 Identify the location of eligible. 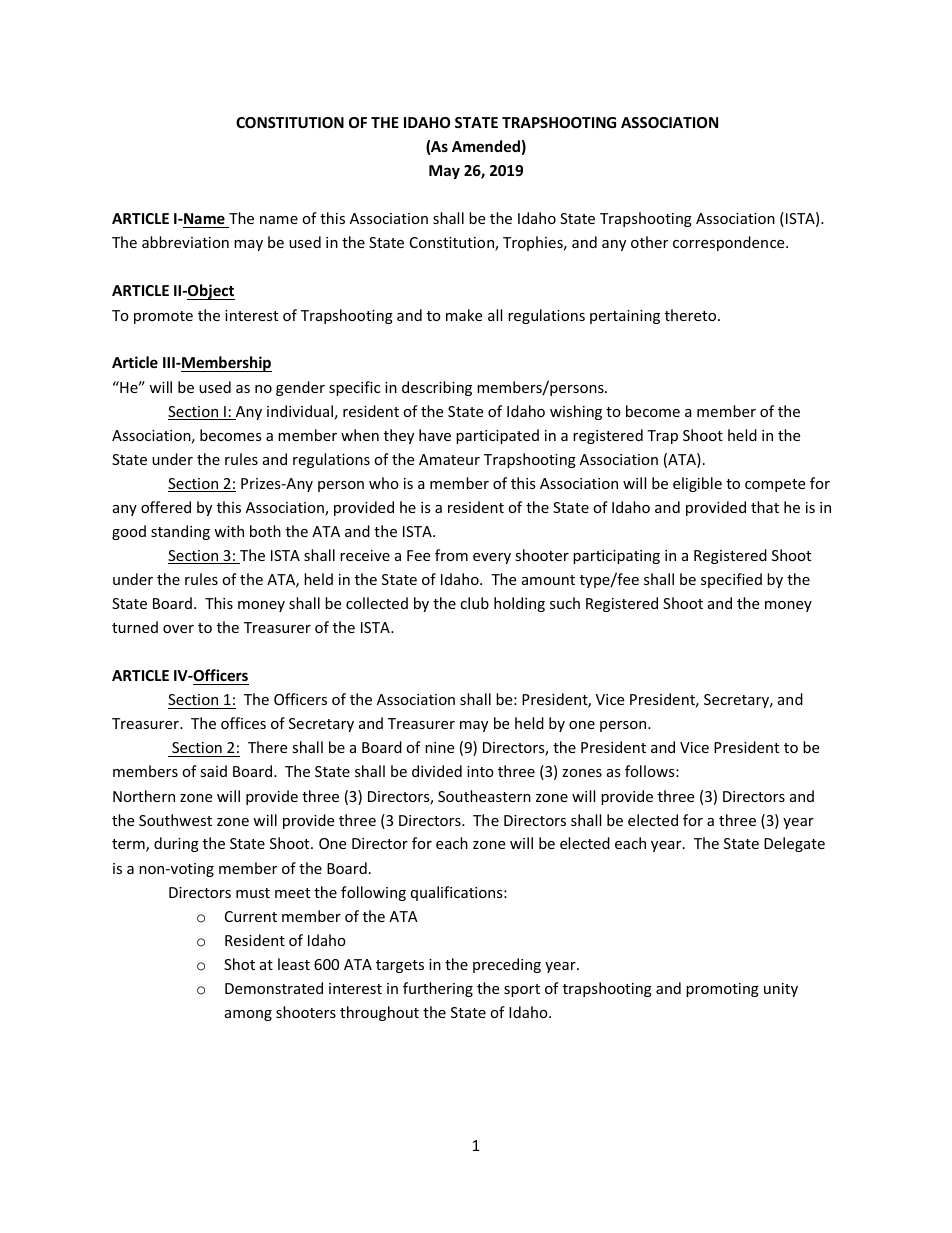
(697, 484).
